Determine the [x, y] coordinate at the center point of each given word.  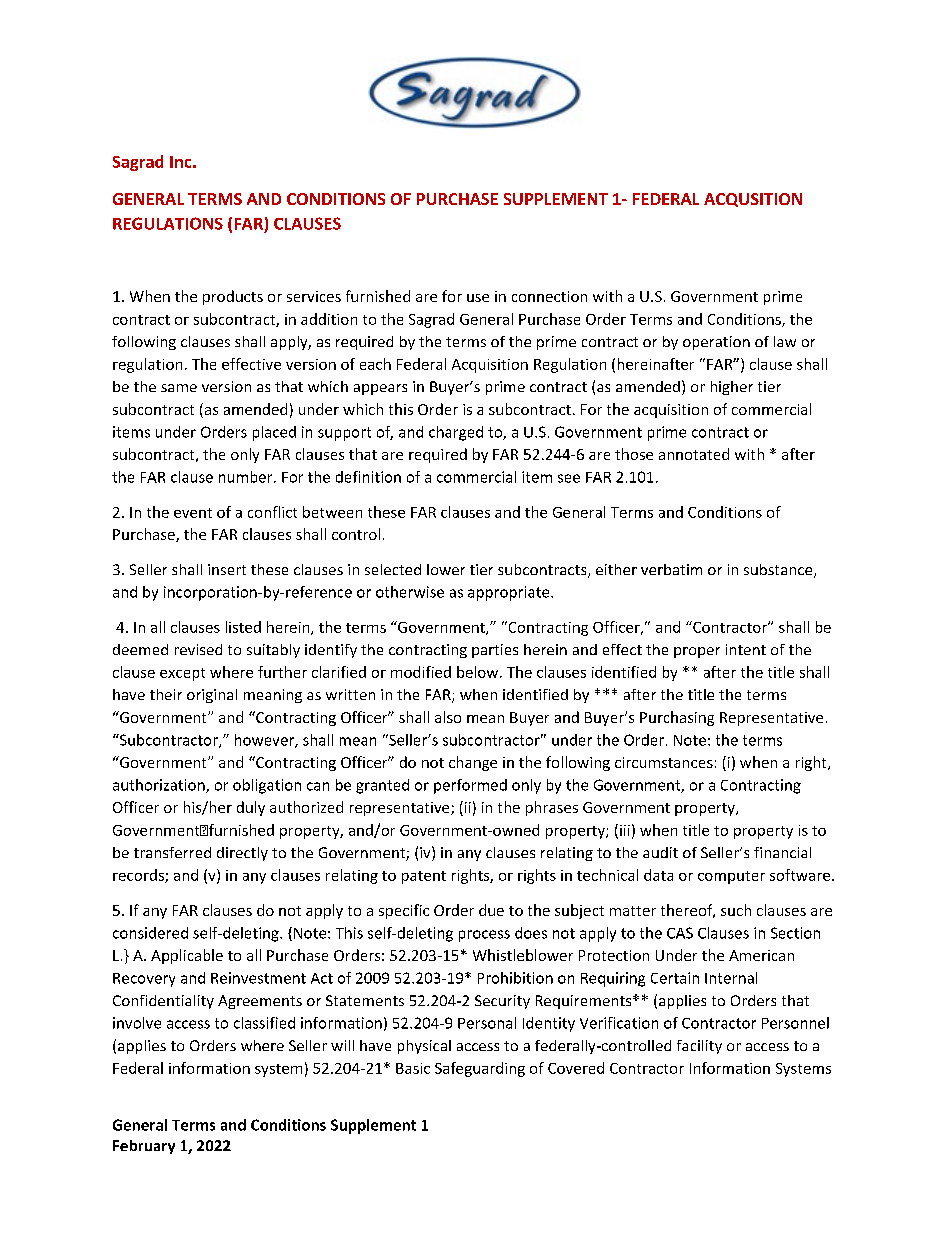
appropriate [510, 593]
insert [227, 569]
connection [549, 296]
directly [242, 854]
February [144, 1147]
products [233, 297]
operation [716, 343]
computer [731, 877]
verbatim [671, 569]
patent [424, 877]
